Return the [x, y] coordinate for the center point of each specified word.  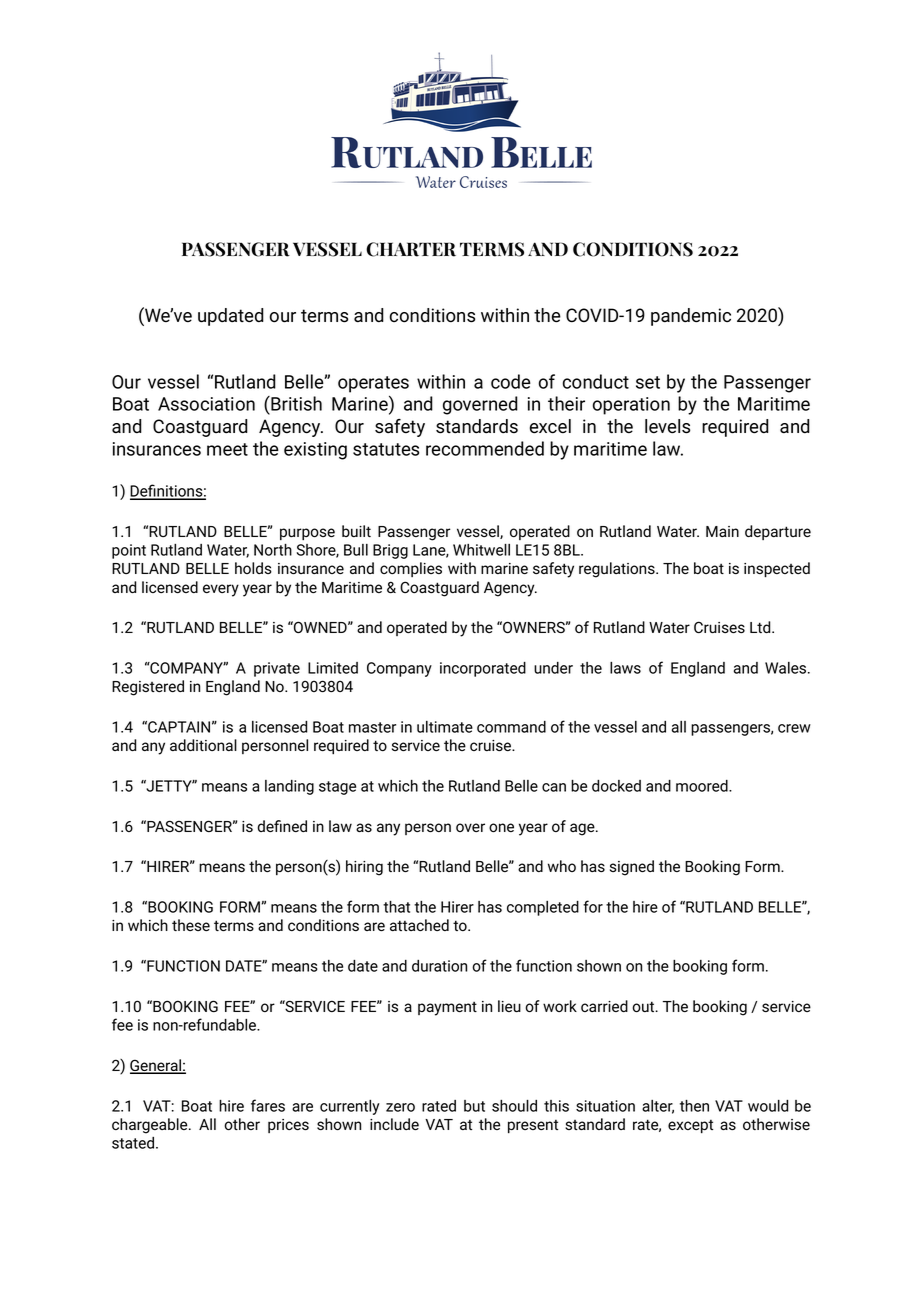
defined [282, 826]
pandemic [691, 317]
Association [206, 404]
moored [703, 786]
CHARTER [411, 249]
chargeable [151, 1126]
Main [722, 531]
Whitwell [481, 550]
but [474, 1106]
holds [253, 568]
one [501, 828]
